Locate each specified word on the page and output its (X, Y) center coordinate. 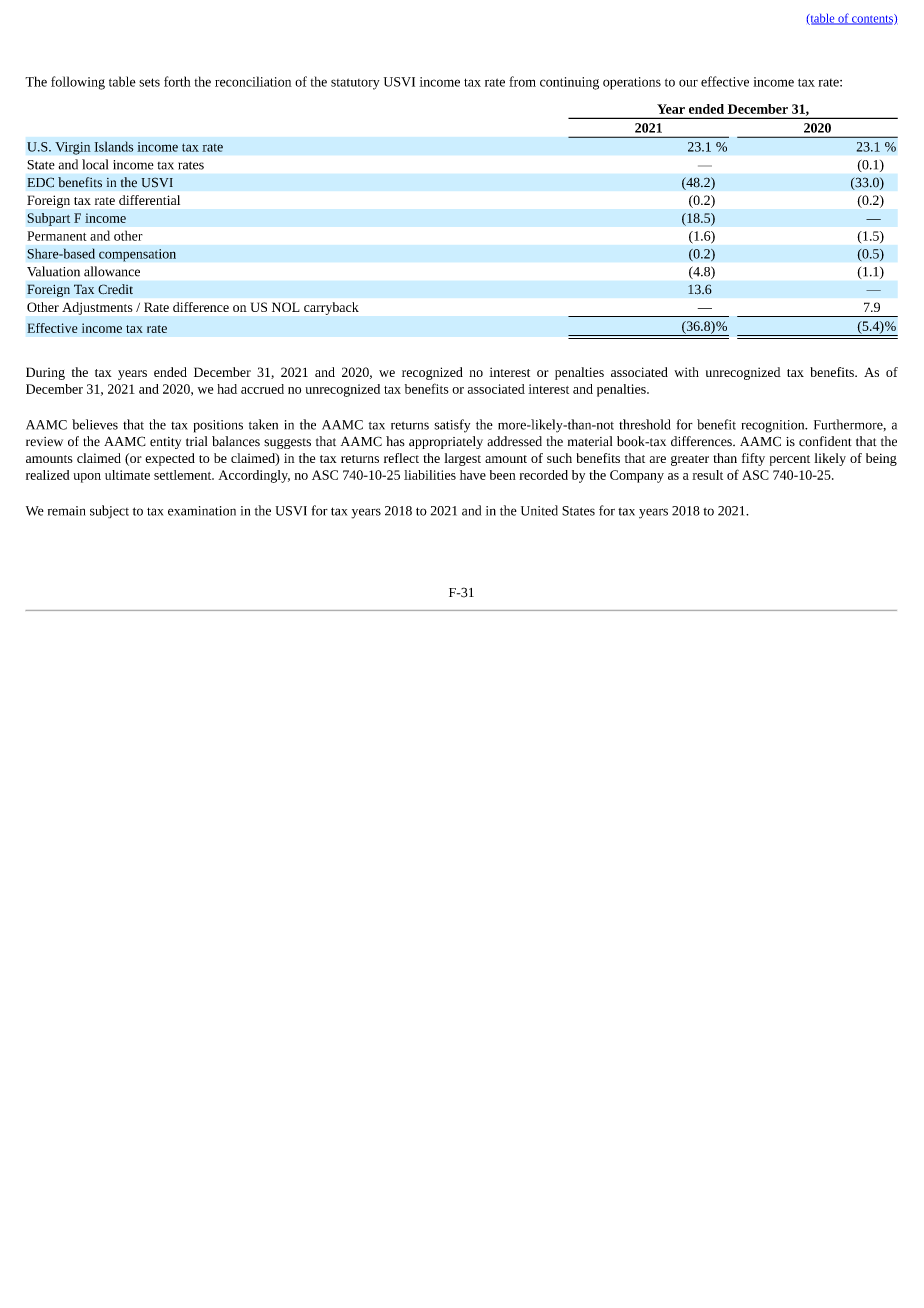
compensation (137, 255)
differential (149, 200)
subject (109, 512)
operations (632, 83)
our (688, 83)
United (539, 510)
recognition (774, 426)
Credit (115, 289)
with (686, 372)
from (522, 81)
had (227, 389)
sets (149, 82)
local (95, 164)
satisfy (452, 426)
